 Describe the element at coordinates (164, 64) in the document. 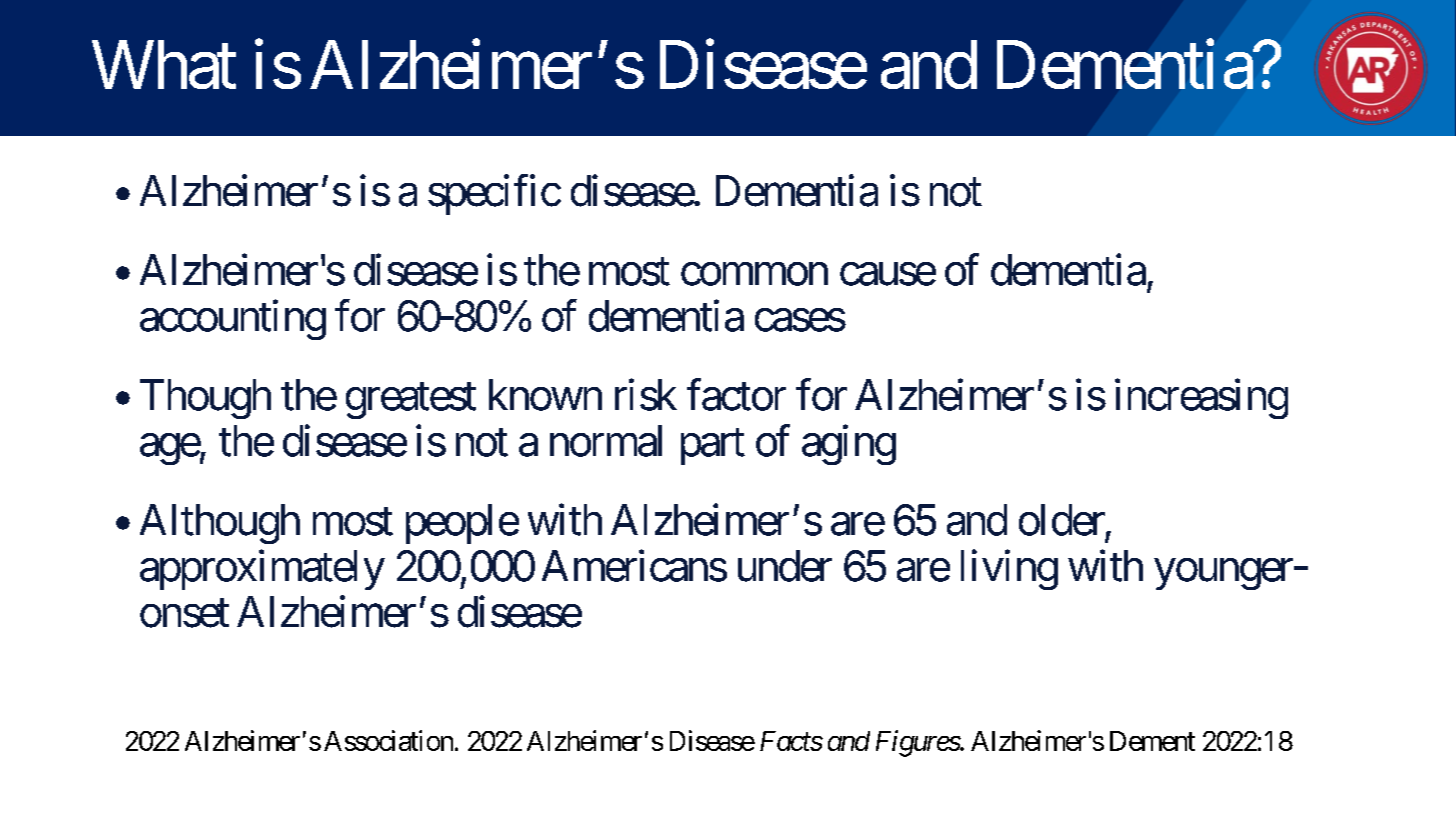

I see `What` at that location.
